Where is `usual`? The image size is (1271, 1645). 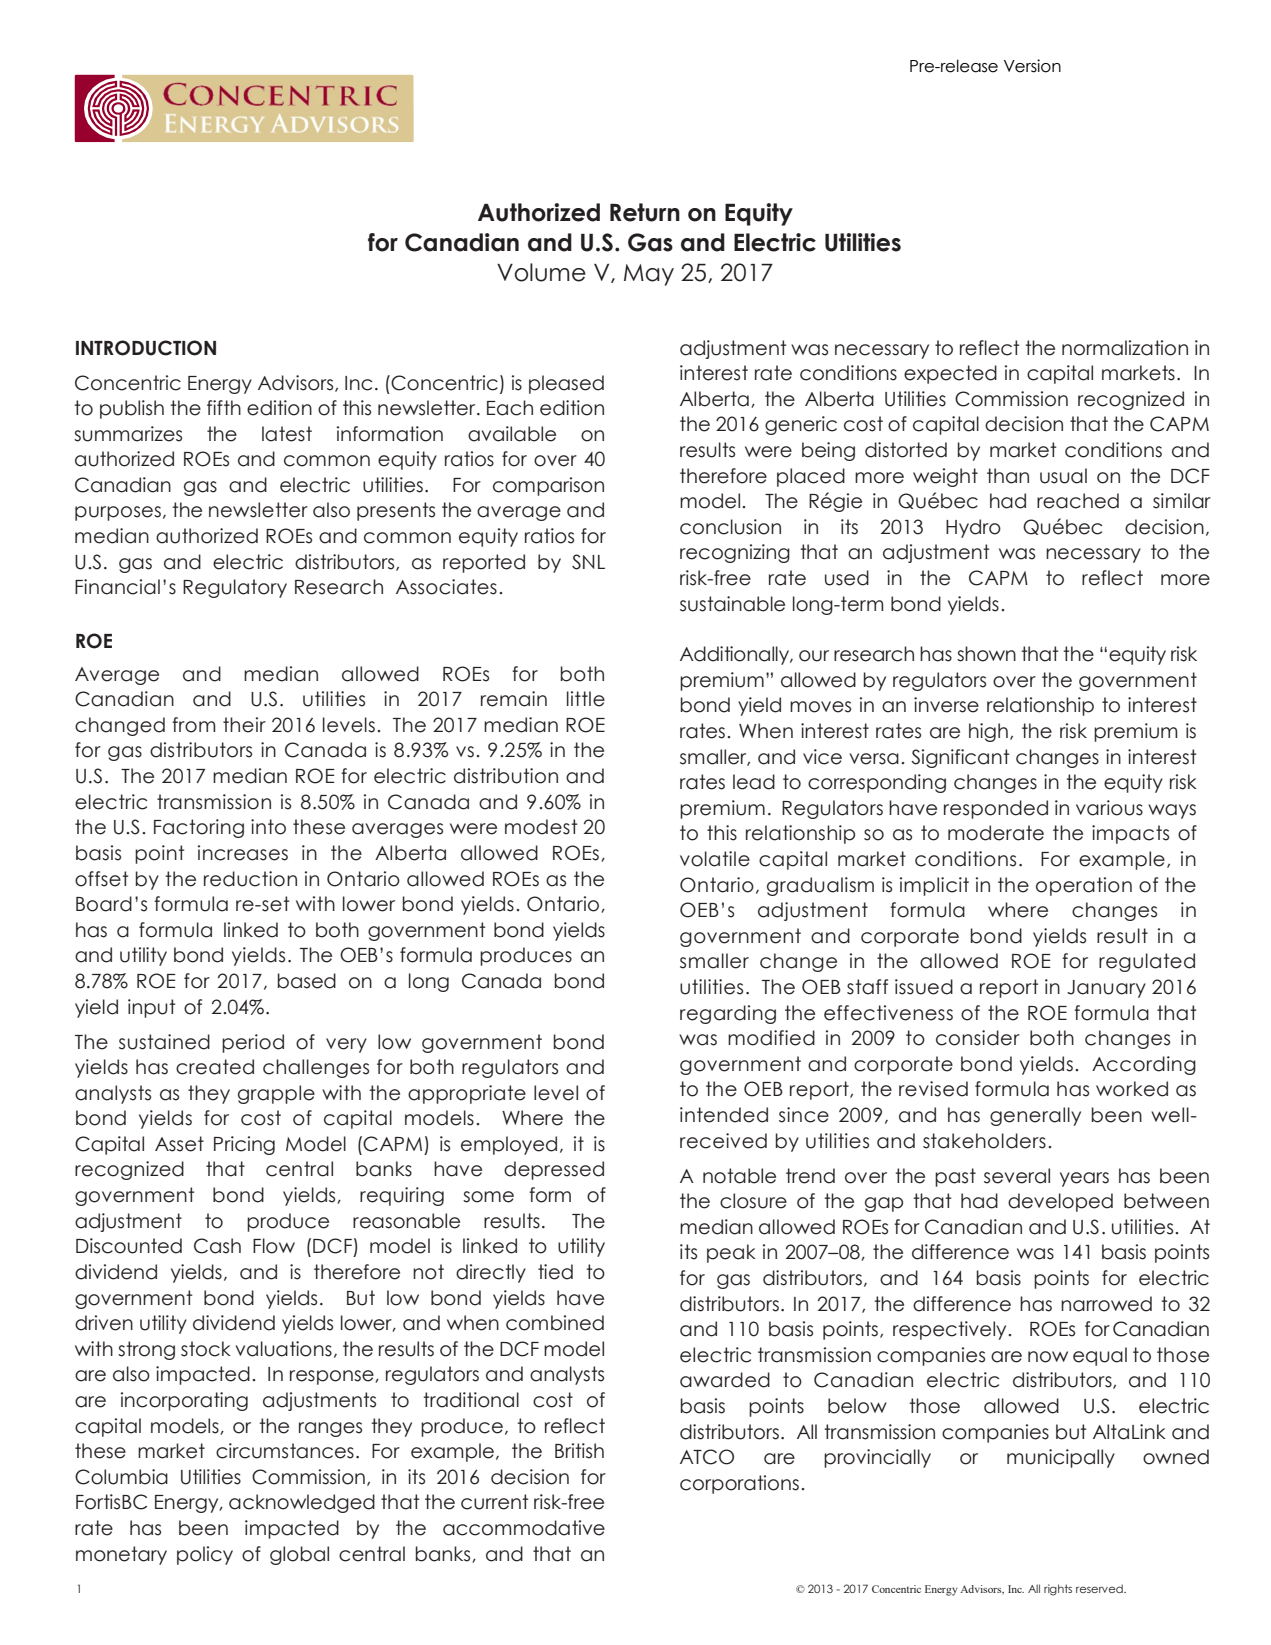
usual is located at coordinates (1063, 476).
